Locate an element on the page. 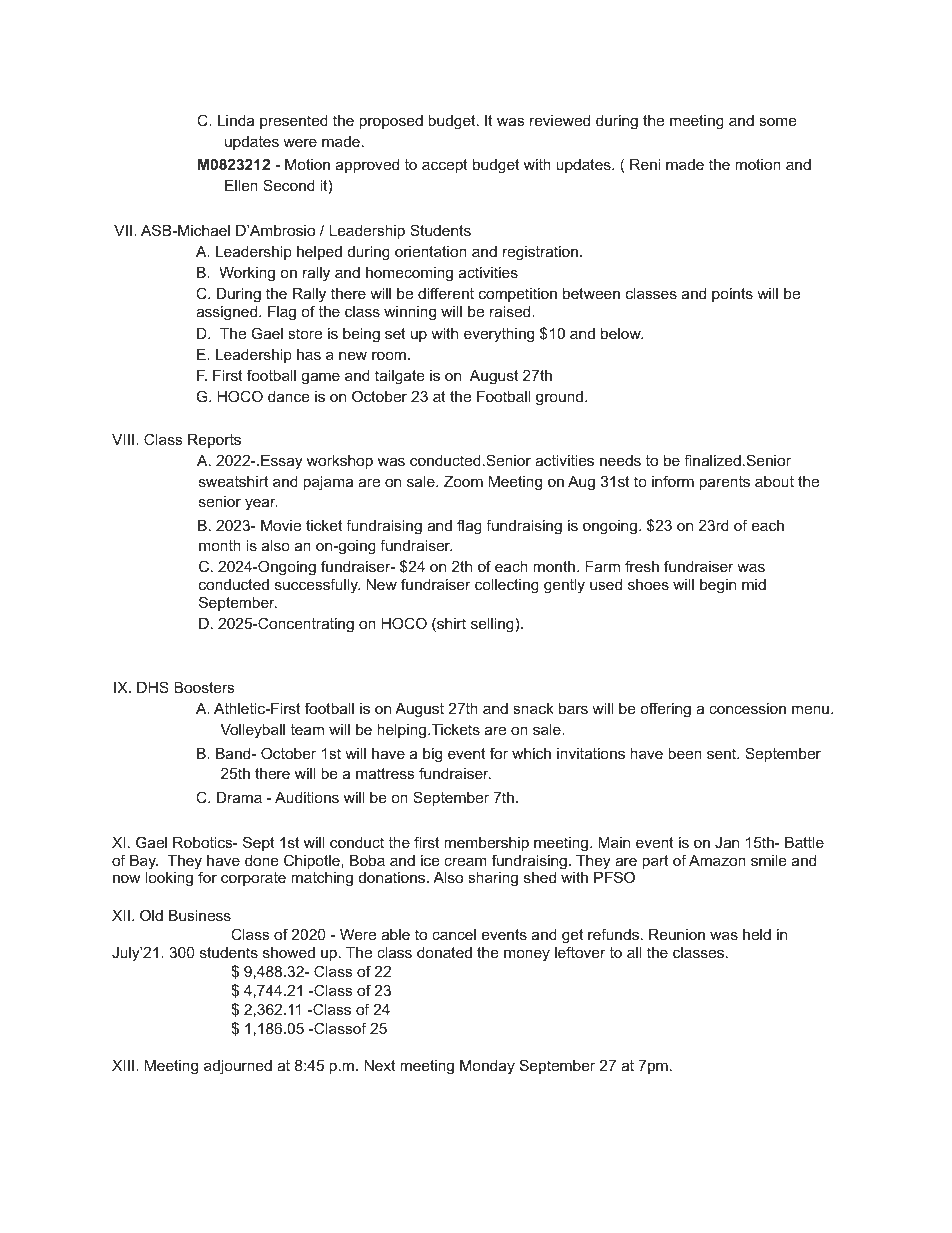 This document has width=952, height=1233. XIII is located at coordinates (123, 1065).
